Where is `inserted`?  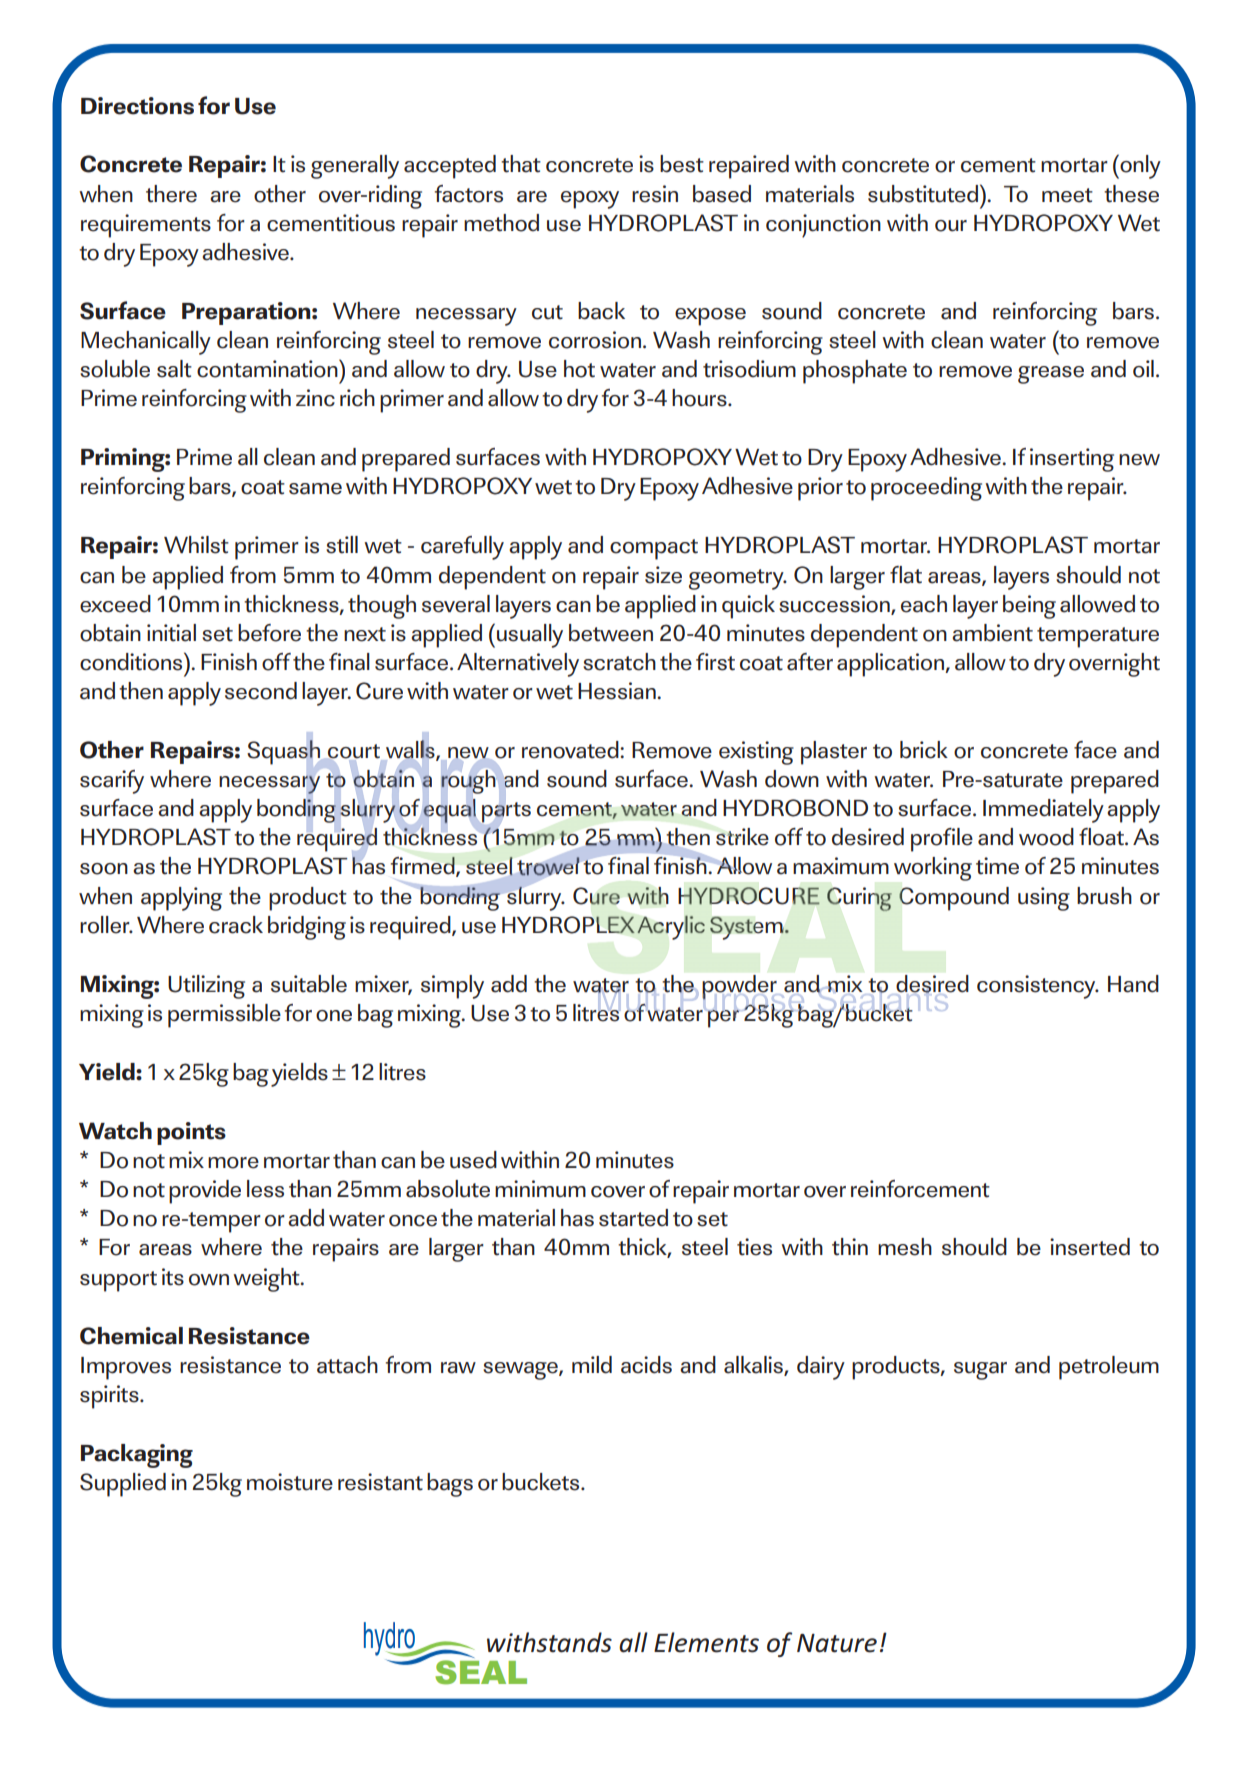
inserted is located at coordinates (1090, 1247).
